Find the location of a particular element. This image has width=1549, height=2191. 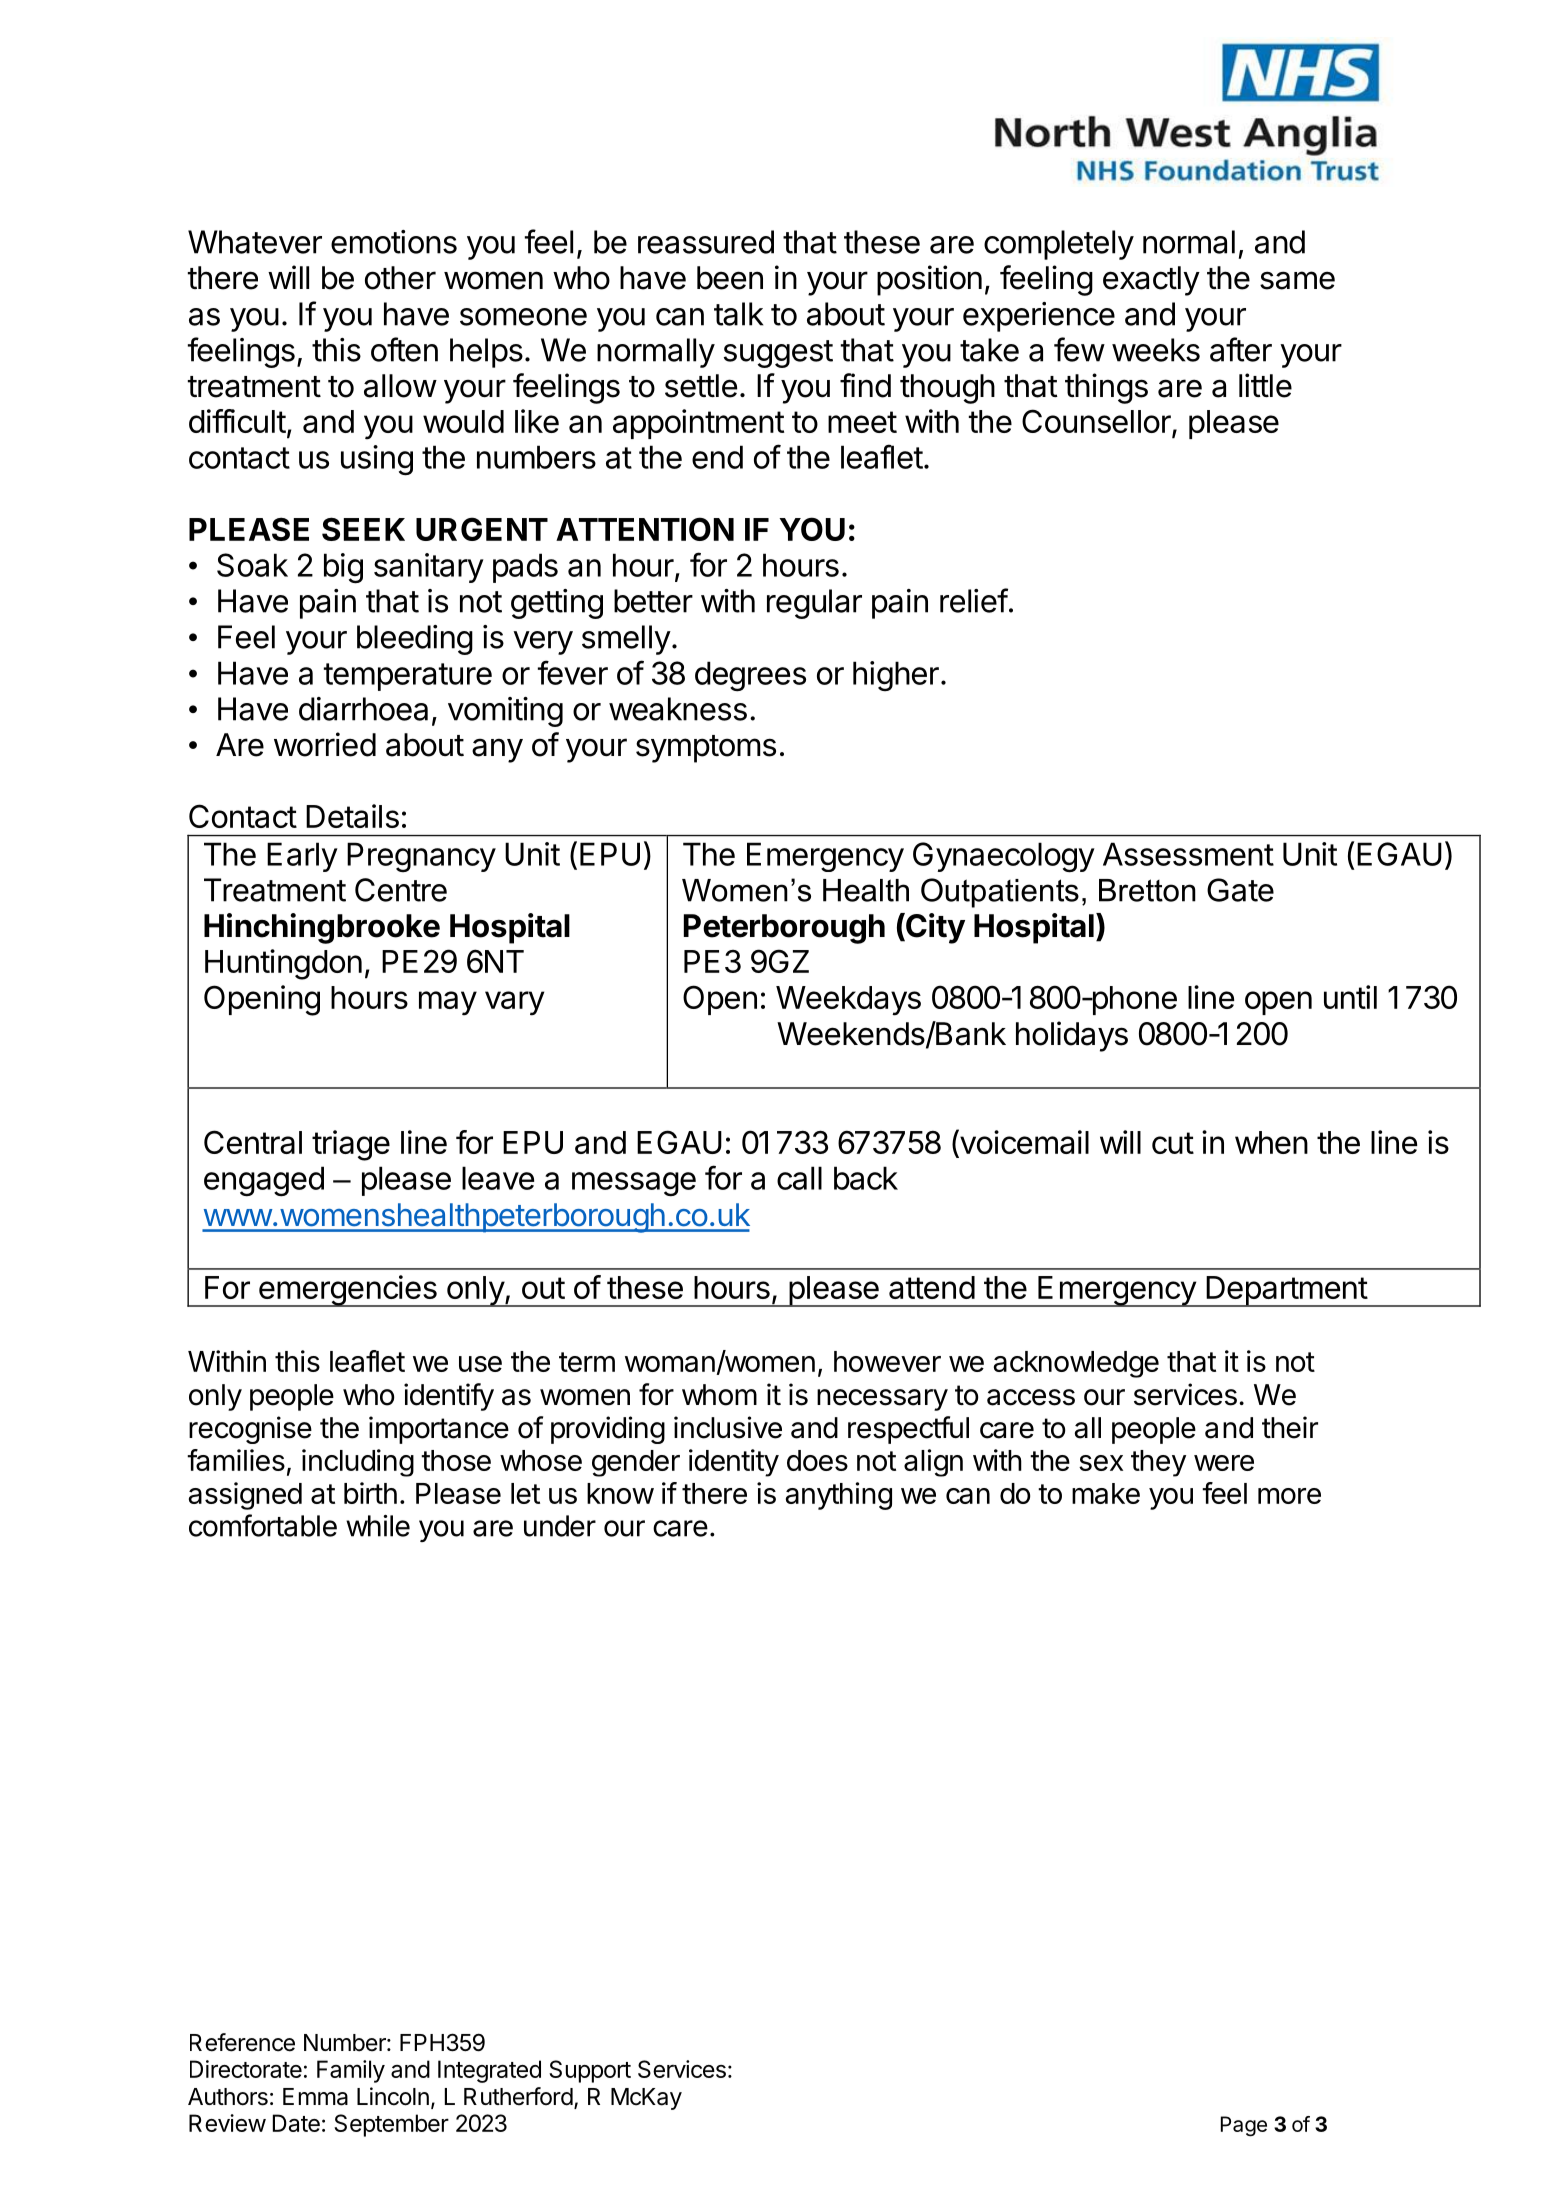

Page is located at coordinates (1244, 2126).
